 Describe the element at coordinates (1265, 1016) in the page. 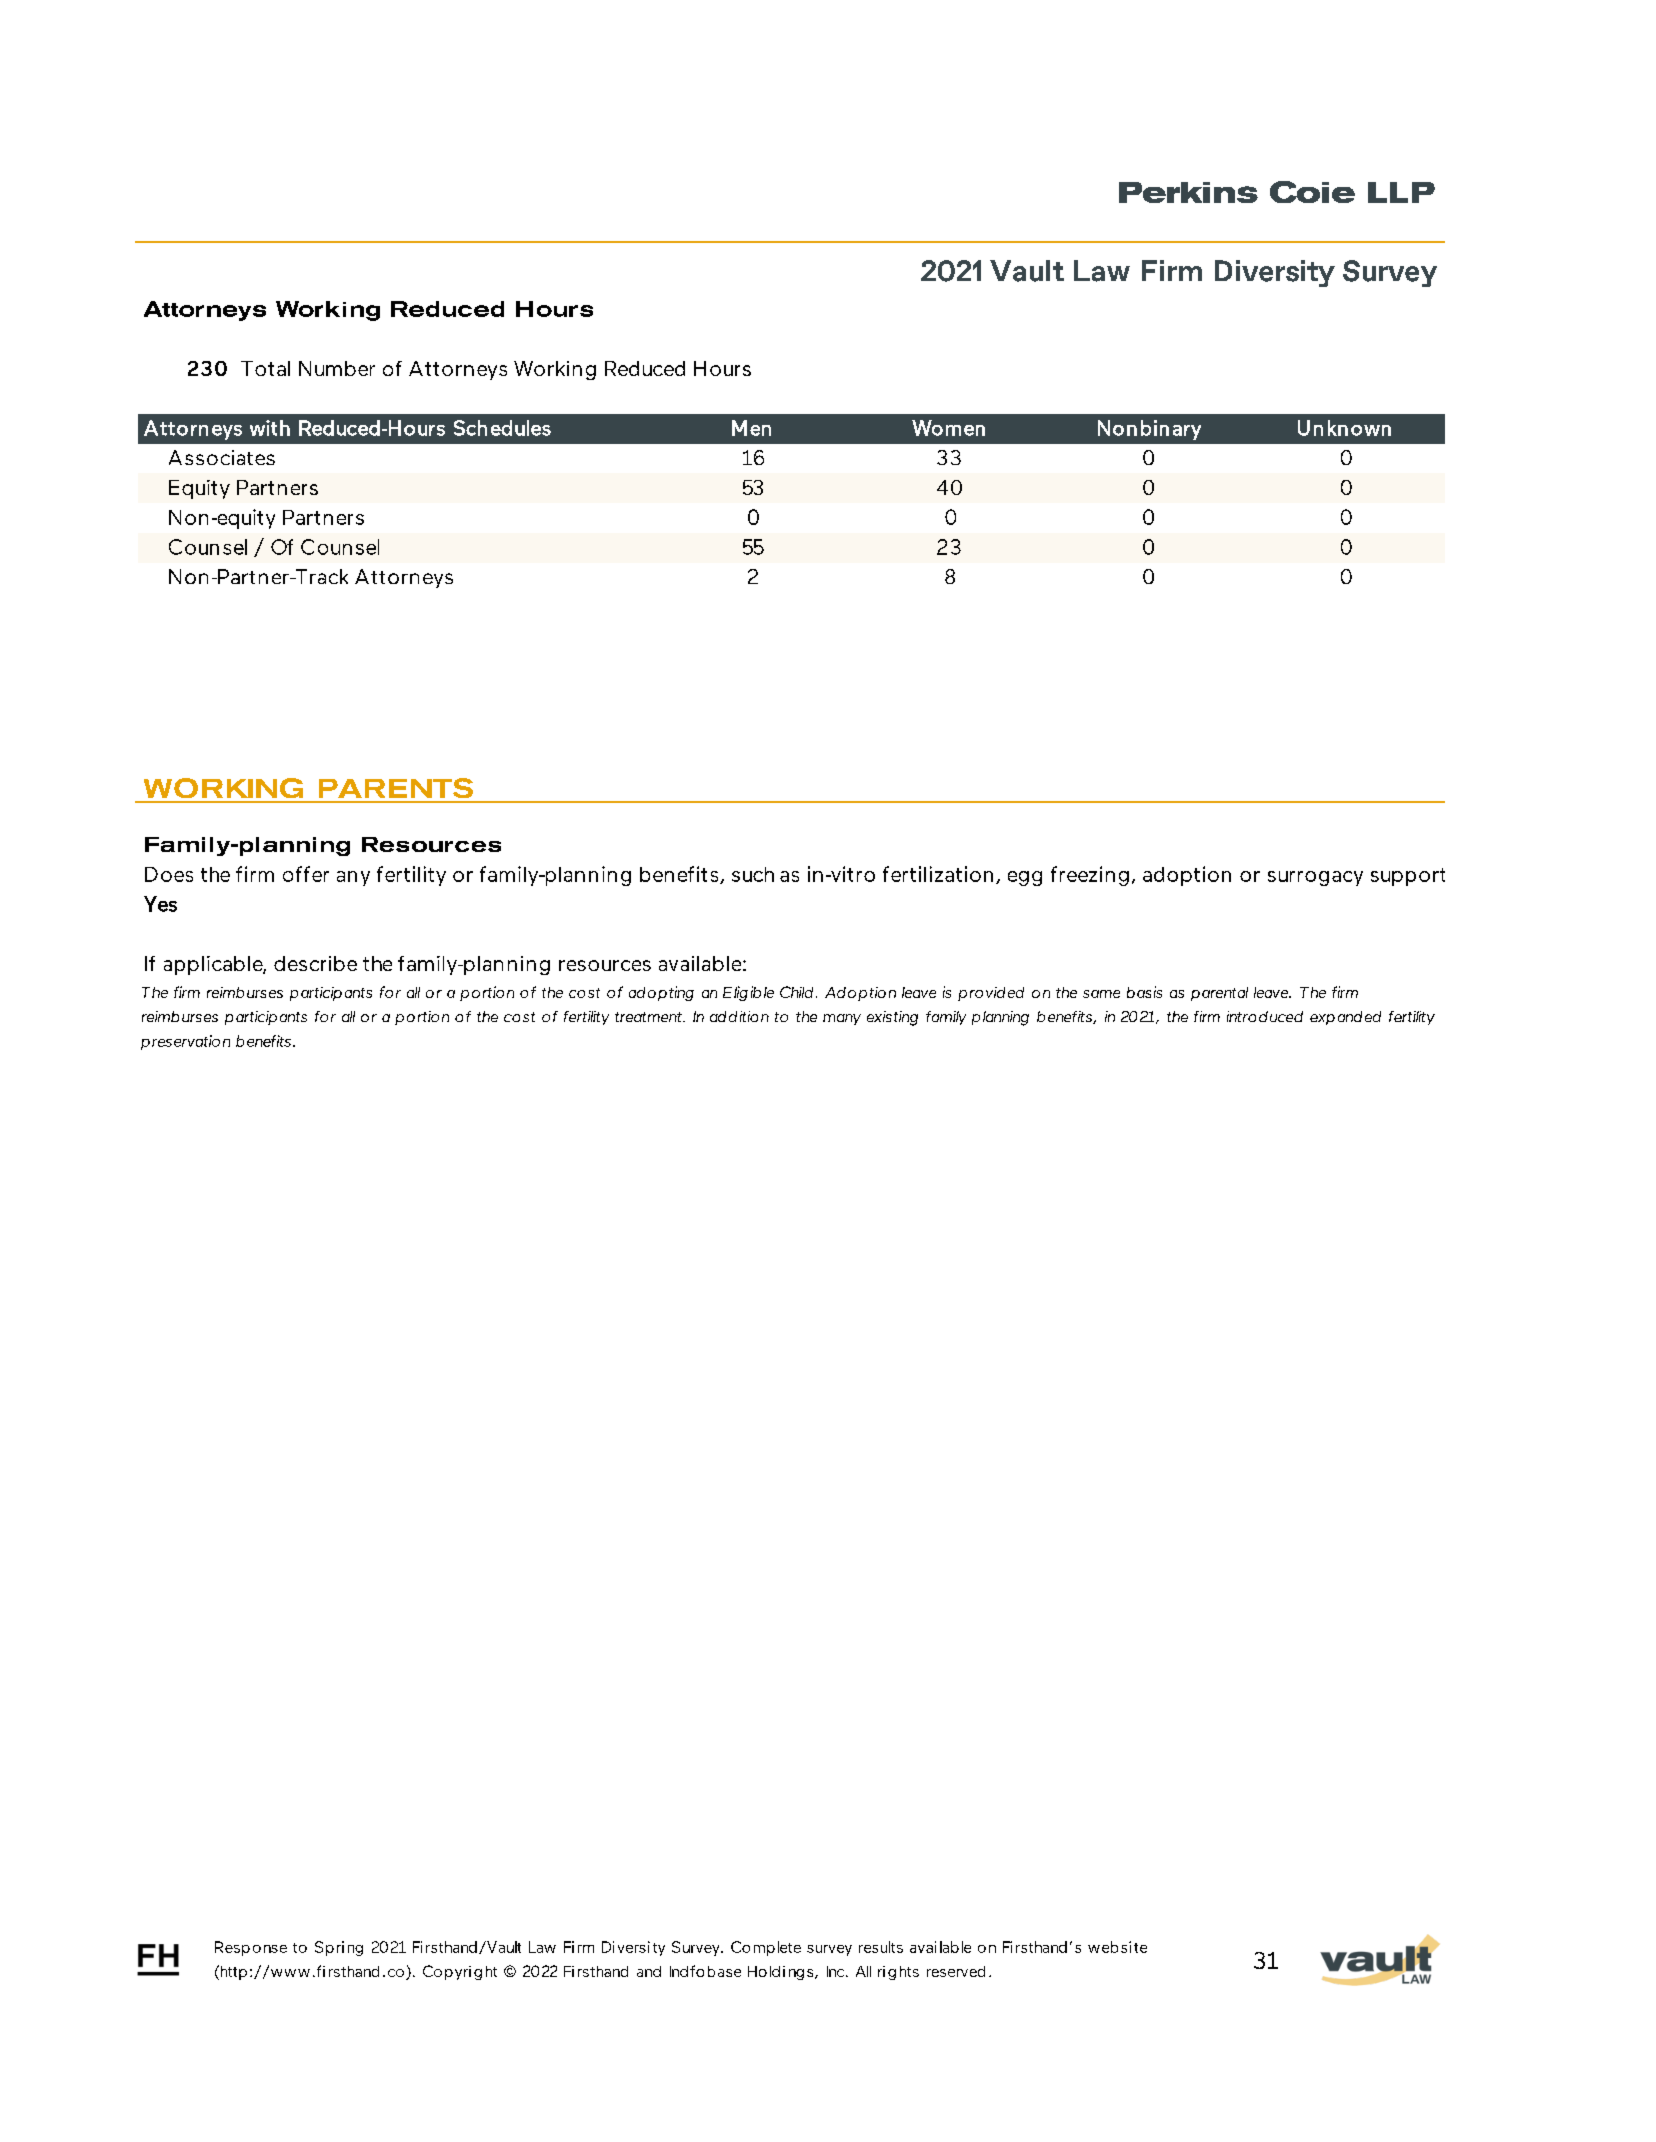

I see `introduced` at that location.
